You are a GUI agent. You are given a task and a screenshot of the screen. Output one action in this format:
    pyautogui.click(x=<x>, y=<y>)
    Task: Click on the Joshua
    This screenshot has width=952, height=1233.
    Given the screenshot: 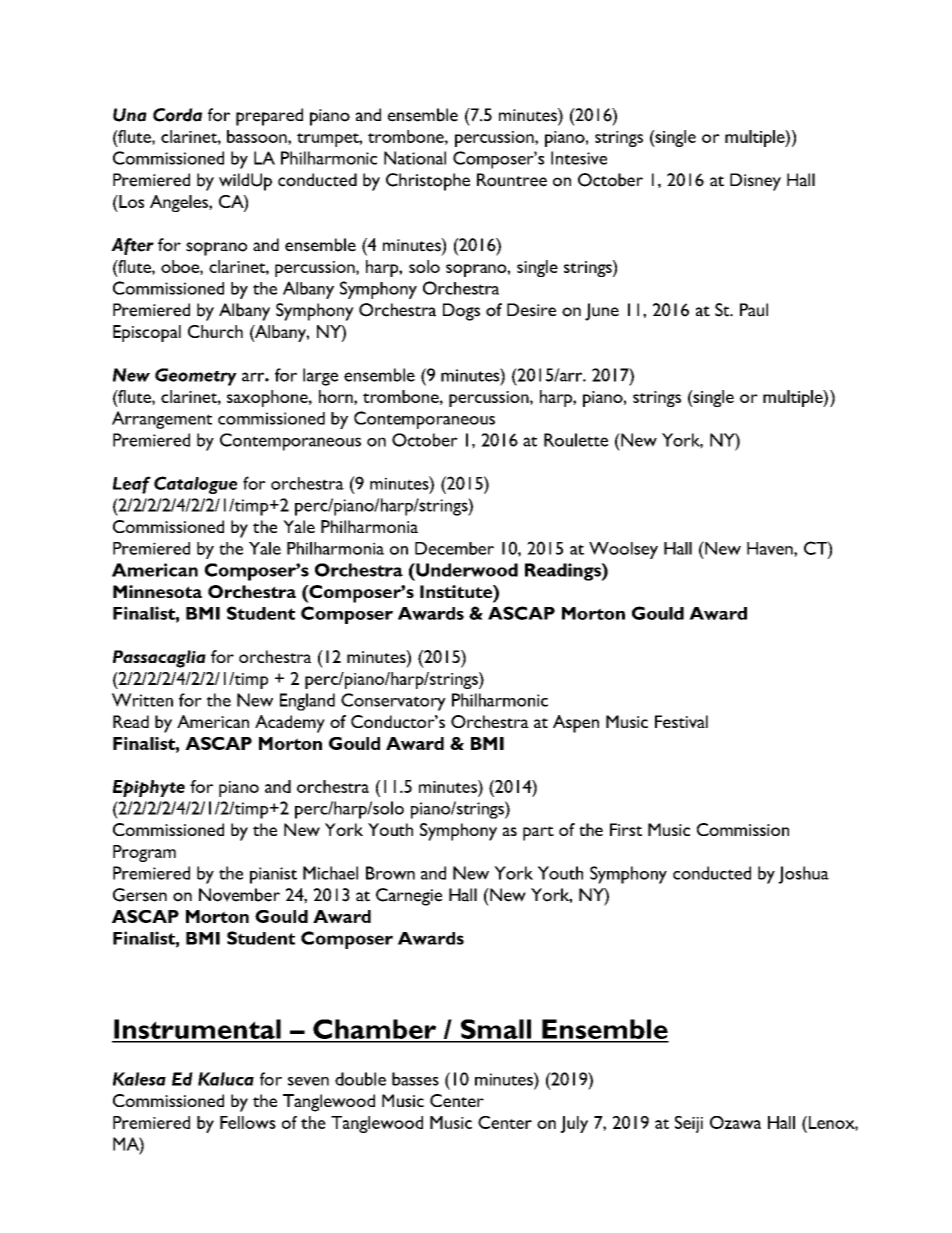 What is the action you would take?
    pyautogui.click(x=803, y=875)
